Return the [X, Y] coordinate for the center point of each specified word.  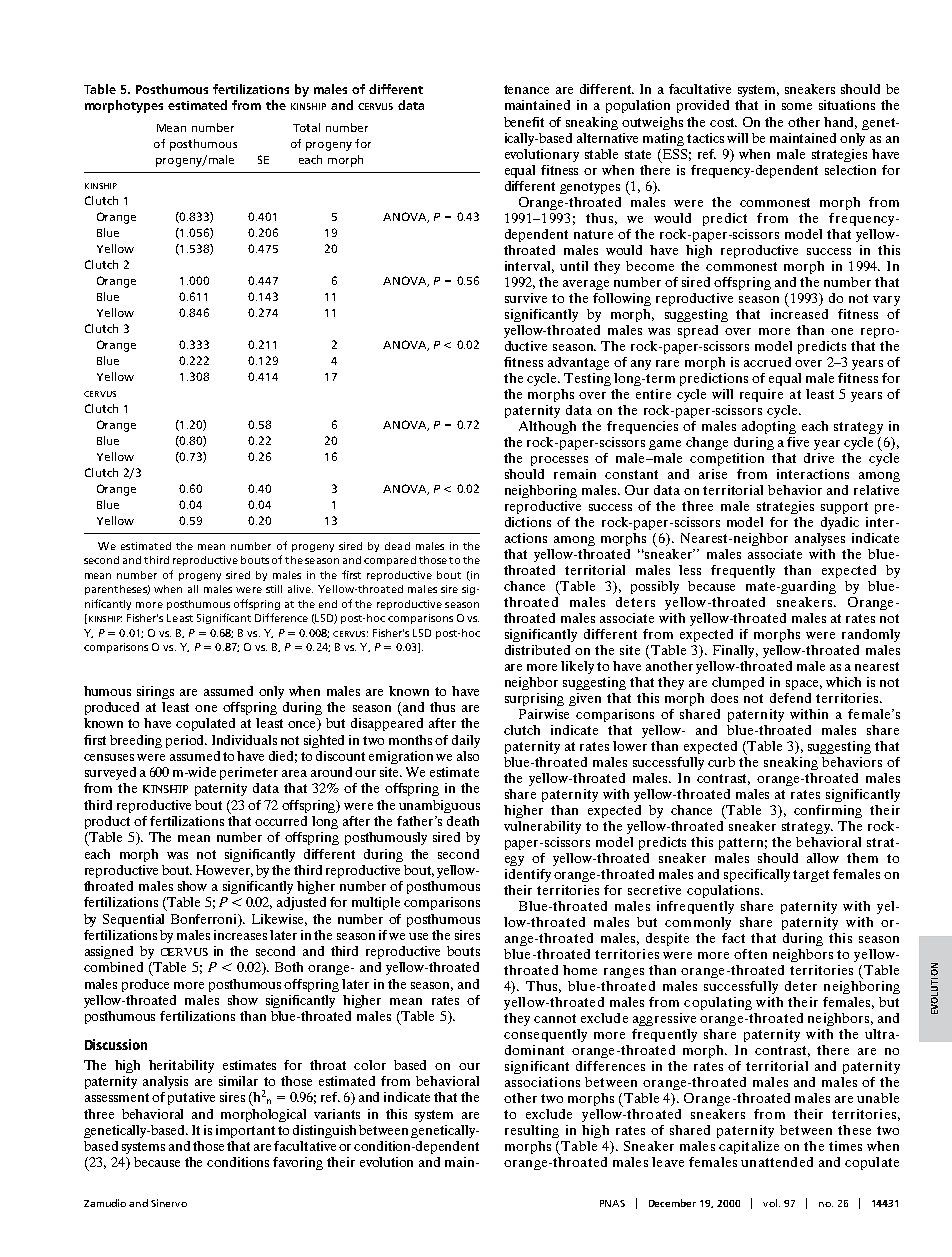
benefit [524, 122]
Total [306, 127]
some [797, 106]
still [274, 589]
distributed [537, 650]
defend [790, 698]
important [245, 1131]
